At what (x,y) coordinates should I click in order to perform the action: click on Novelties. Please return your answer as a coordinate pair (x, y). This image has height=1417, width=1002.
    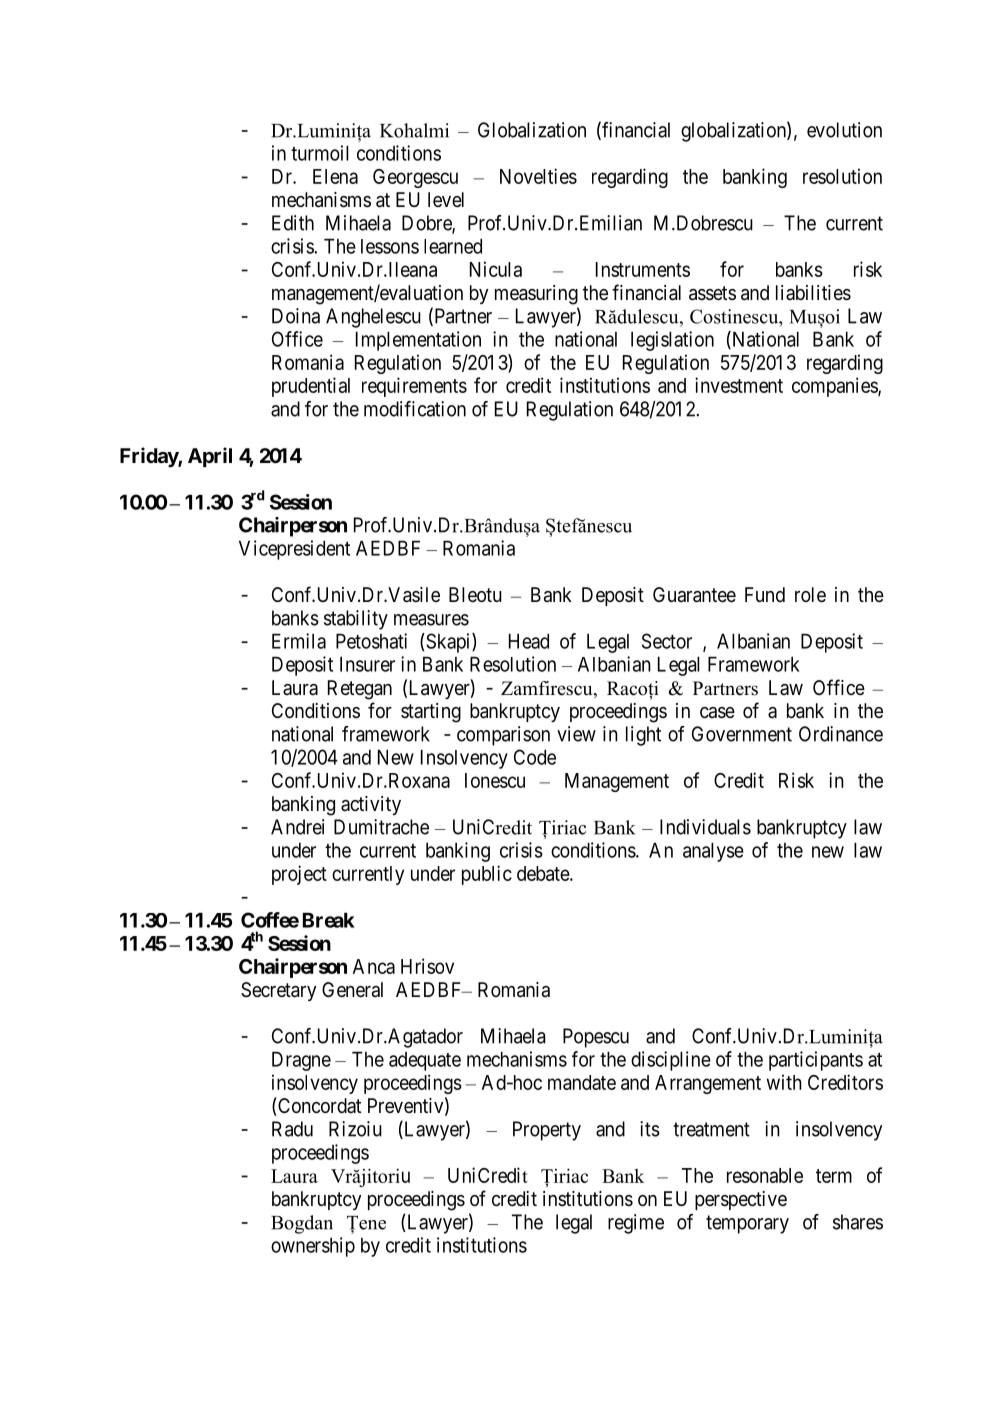
    Looking at the image, I should click on (538, 176).
